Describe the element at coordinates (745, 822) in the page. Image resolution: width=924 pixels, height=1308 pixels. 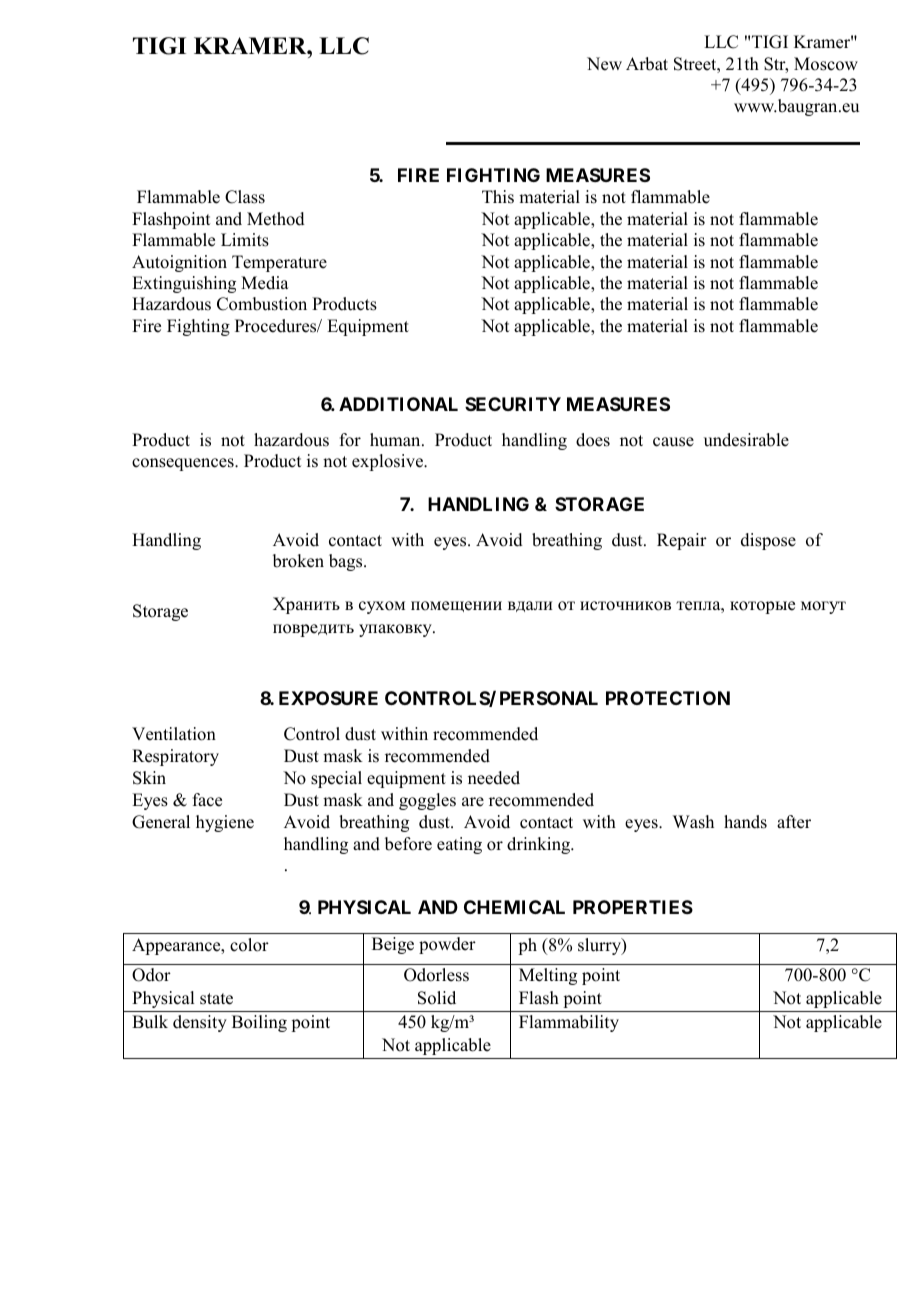
I see `hands` at that location.
